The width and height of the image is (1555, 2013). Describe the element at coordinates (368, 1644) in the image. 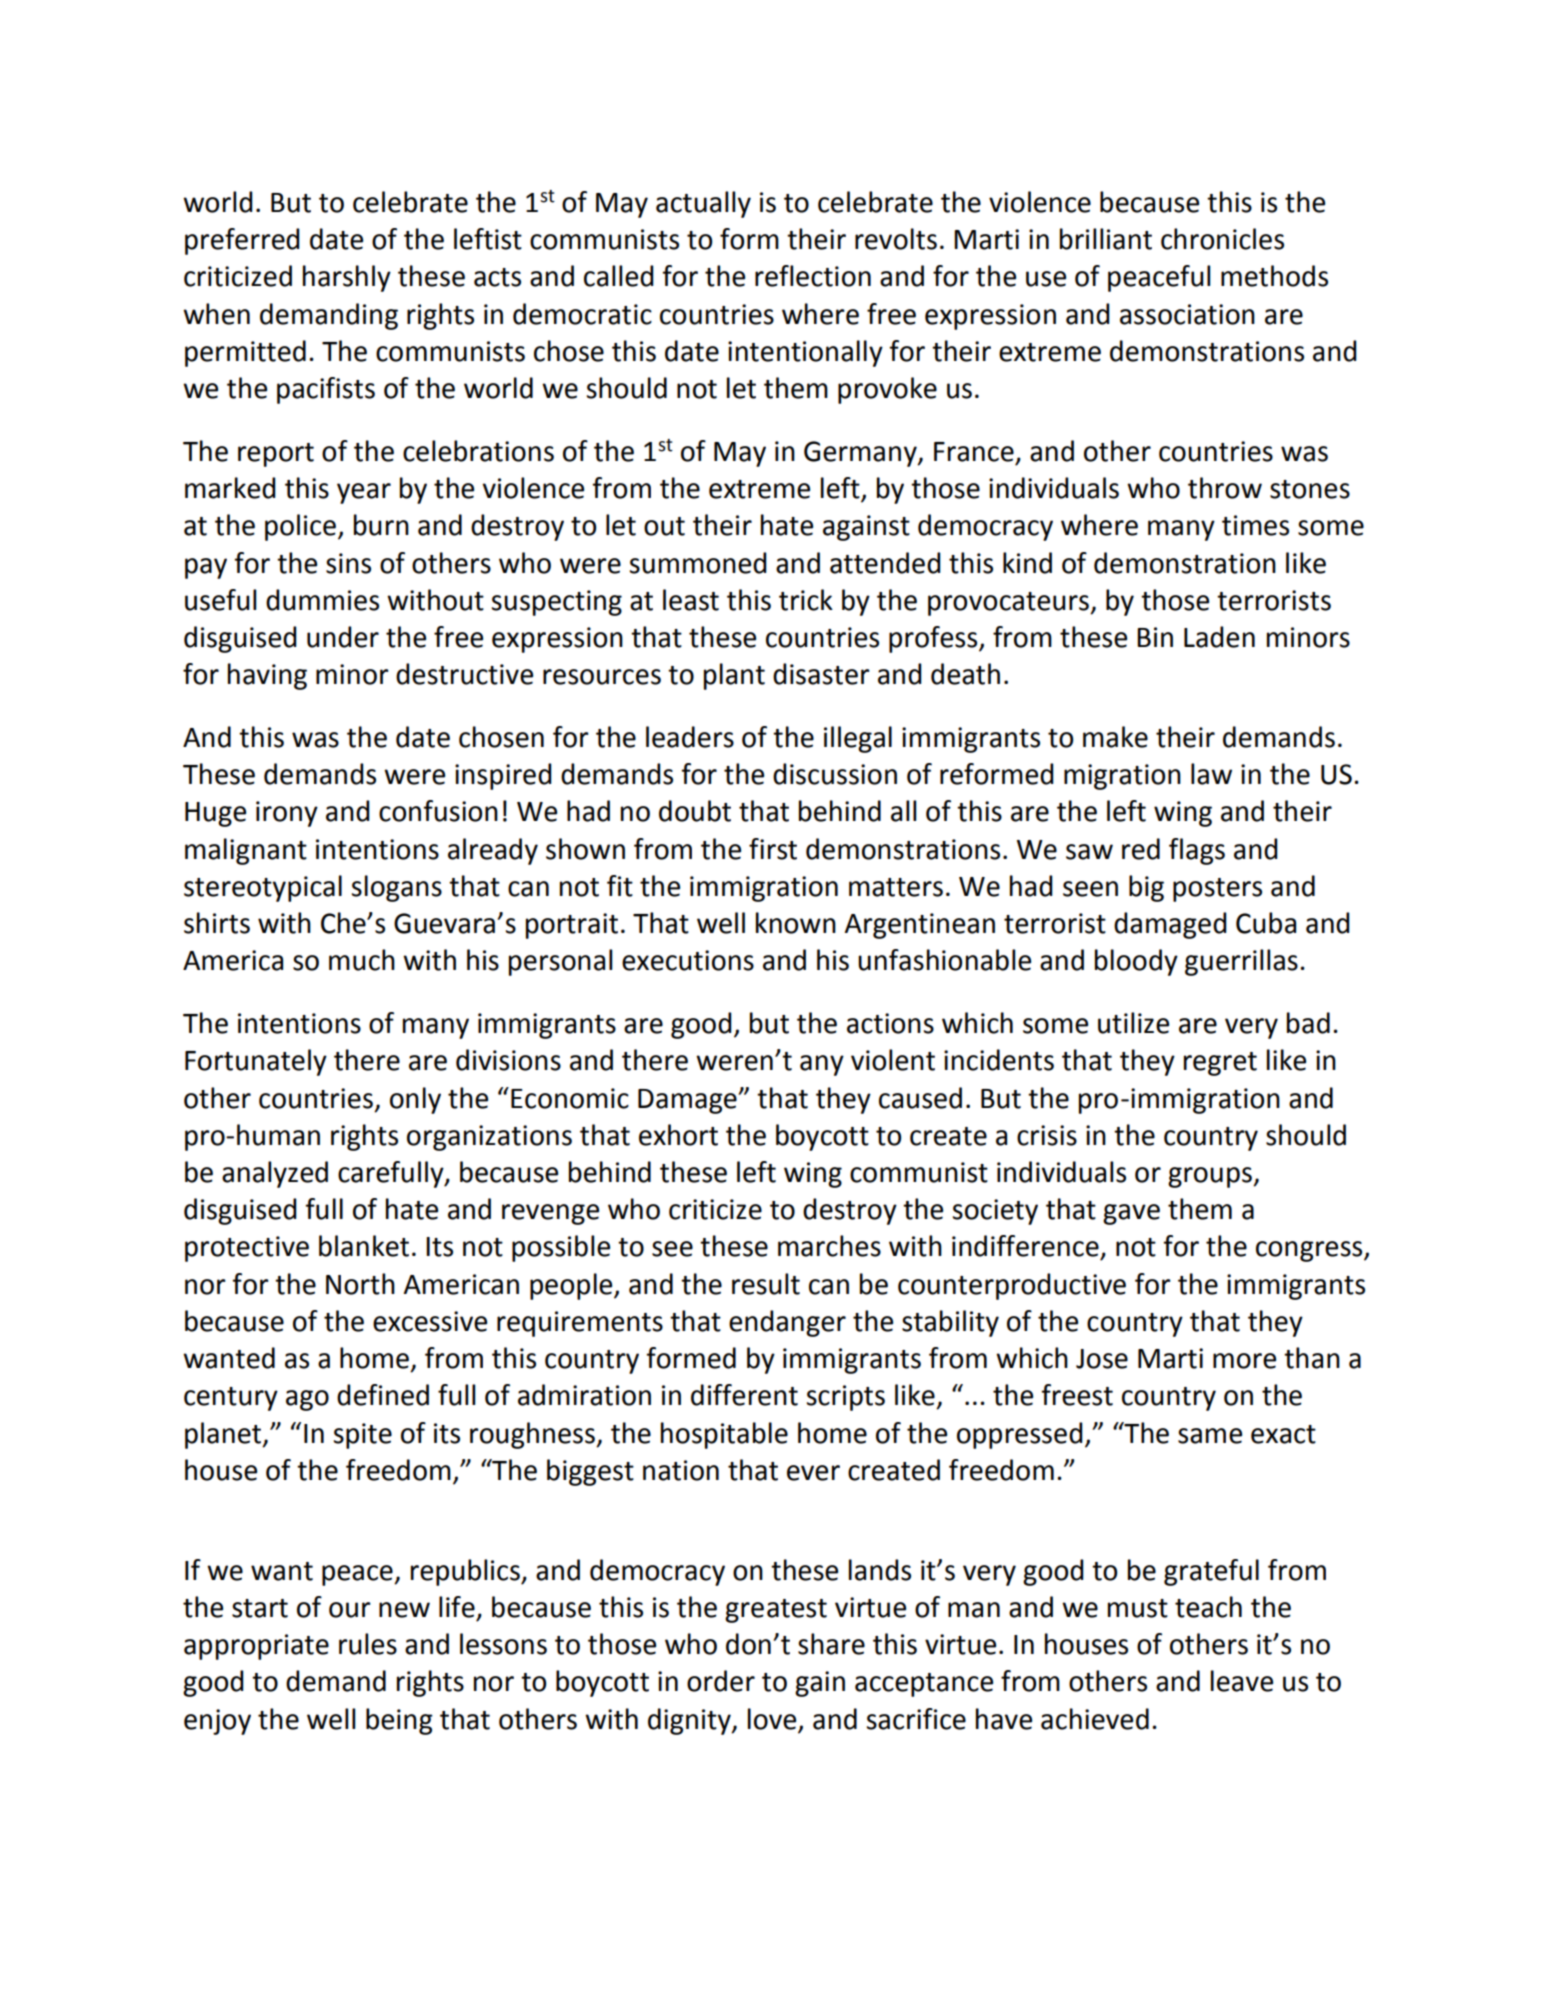

I see `rules` at that location.
